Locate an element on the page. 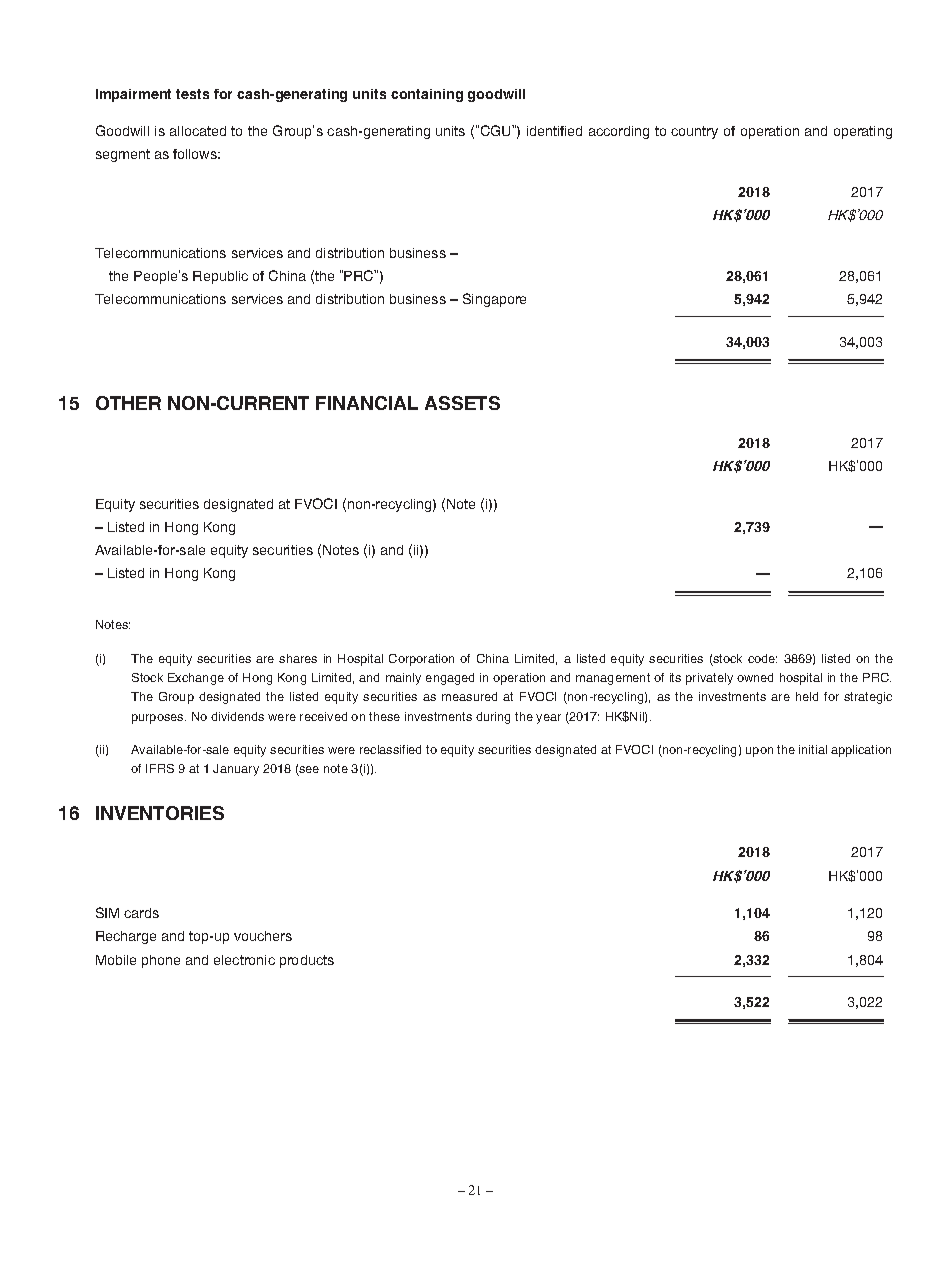  phone is located at coordinates (161, 961).
